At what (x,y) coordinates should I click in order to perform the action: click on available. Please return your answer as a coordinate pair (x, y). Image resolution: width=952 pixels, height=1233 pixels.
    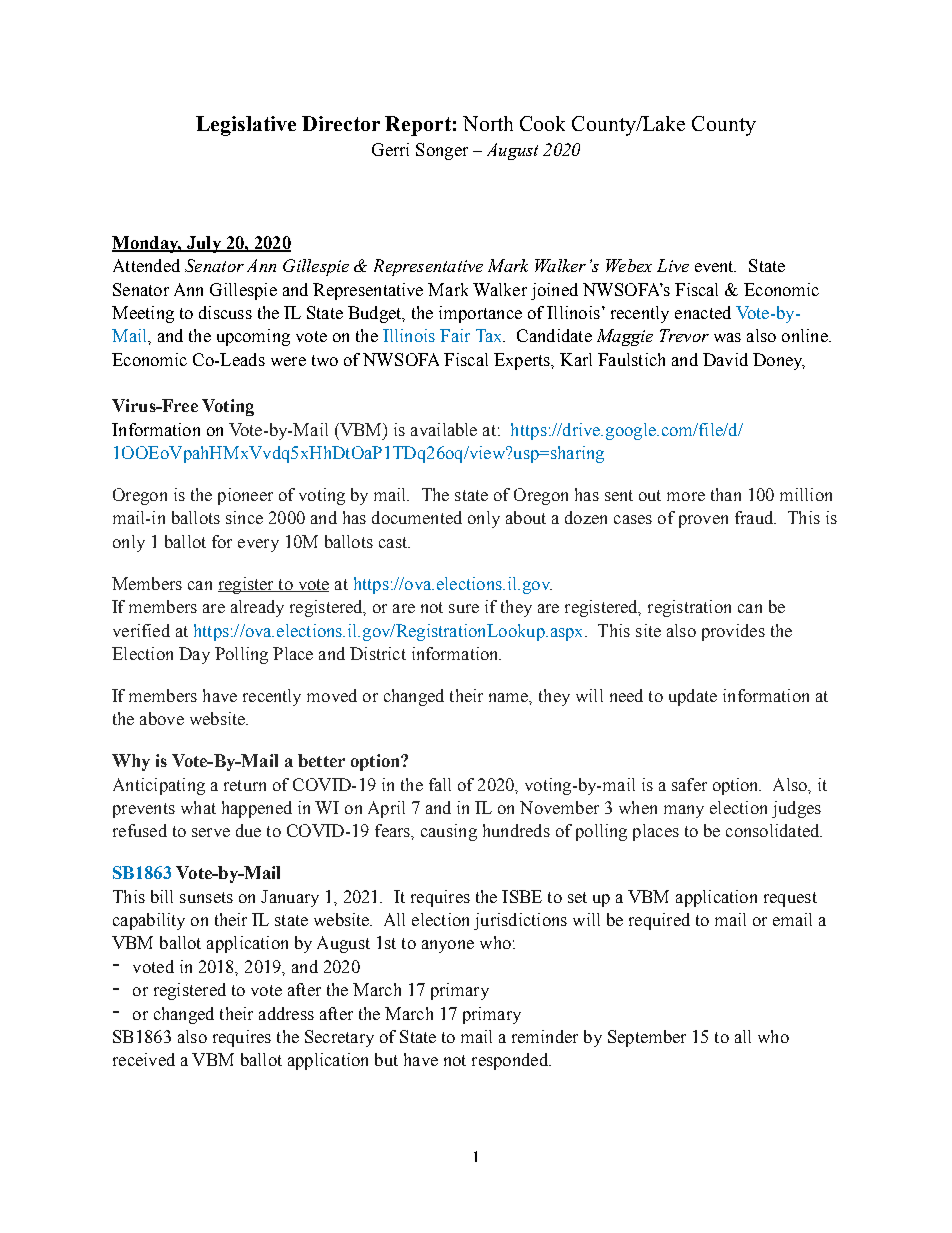
    Looking at the image, I should click on (444, 429).
